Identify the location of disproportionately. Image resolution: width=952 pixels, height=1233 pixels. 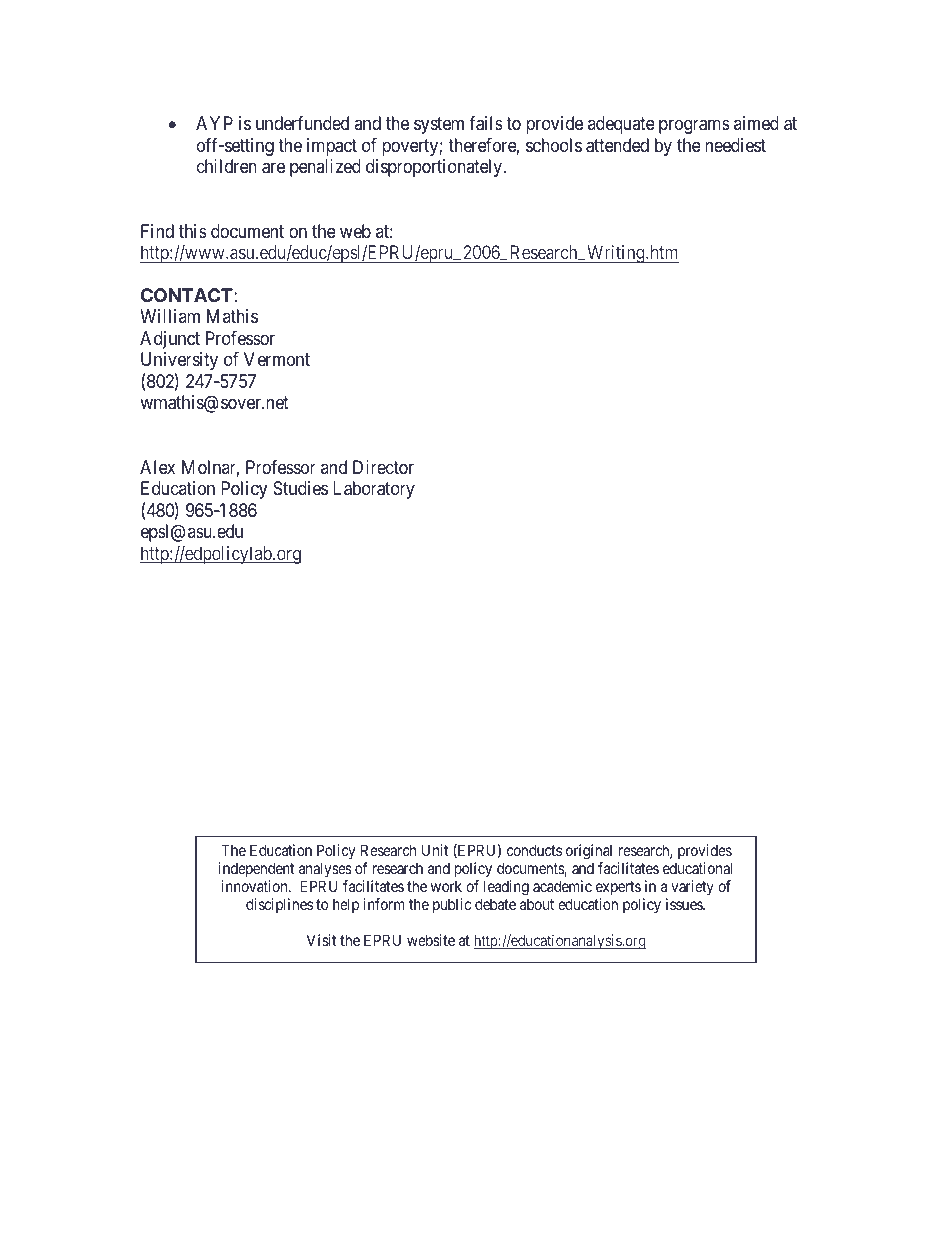
(435, 168).
